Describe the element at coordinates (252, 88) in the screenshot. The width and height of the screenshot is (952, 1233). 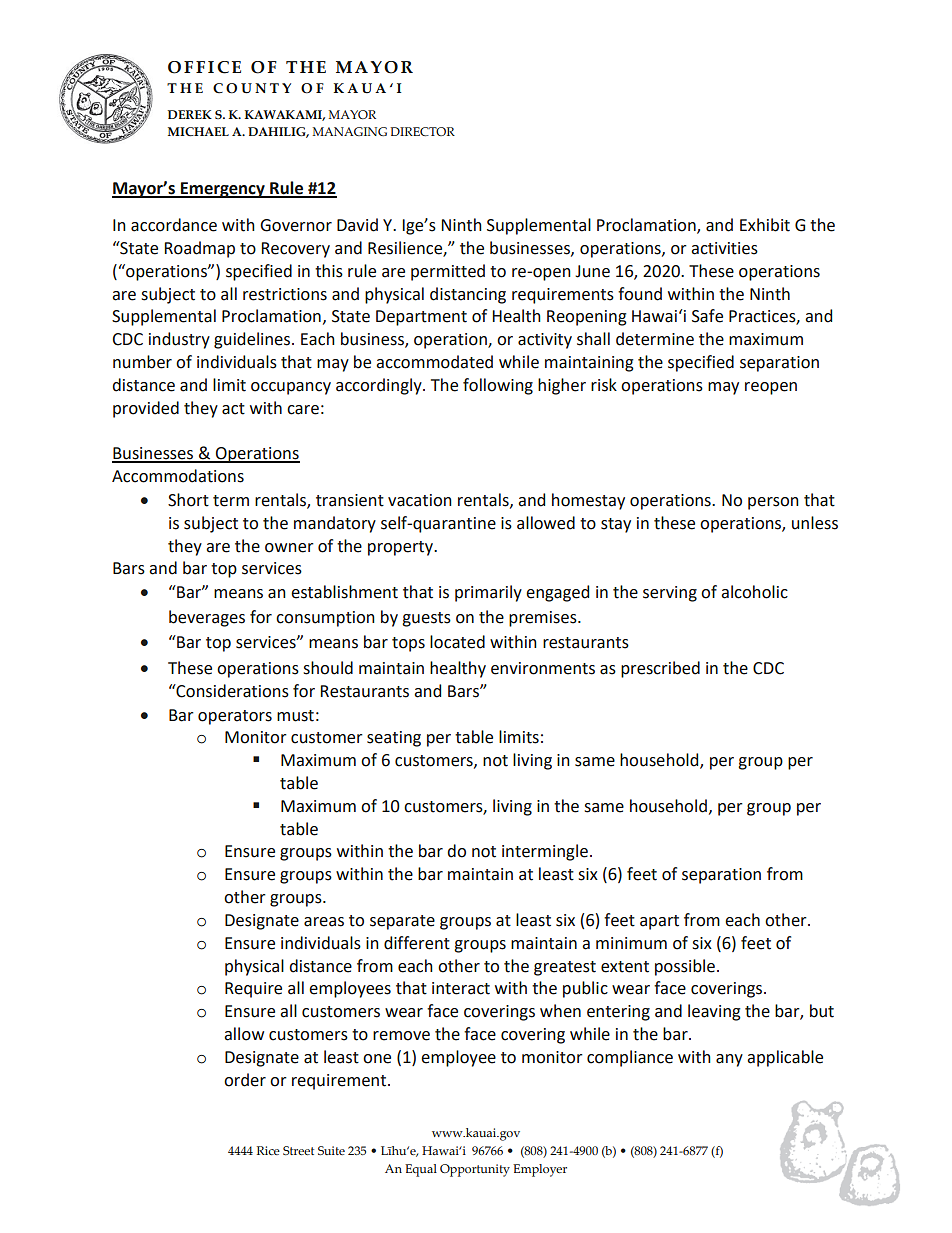
I see `COUNTY` at that location.
